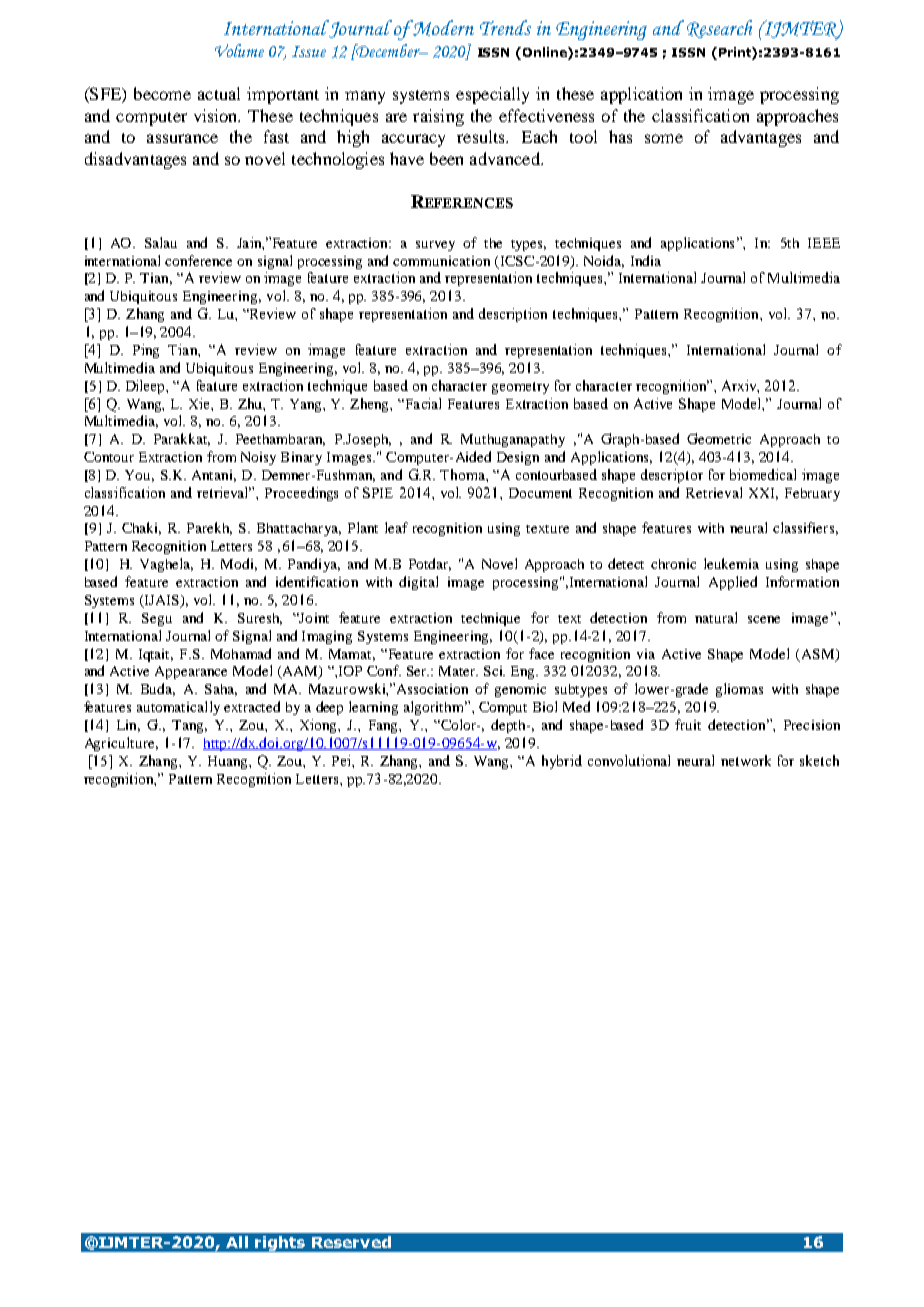 This screenshot has width=924, height=1307. Describe the element at coordinates (719, 29) in the screenshot. I see `Research` at that location.
